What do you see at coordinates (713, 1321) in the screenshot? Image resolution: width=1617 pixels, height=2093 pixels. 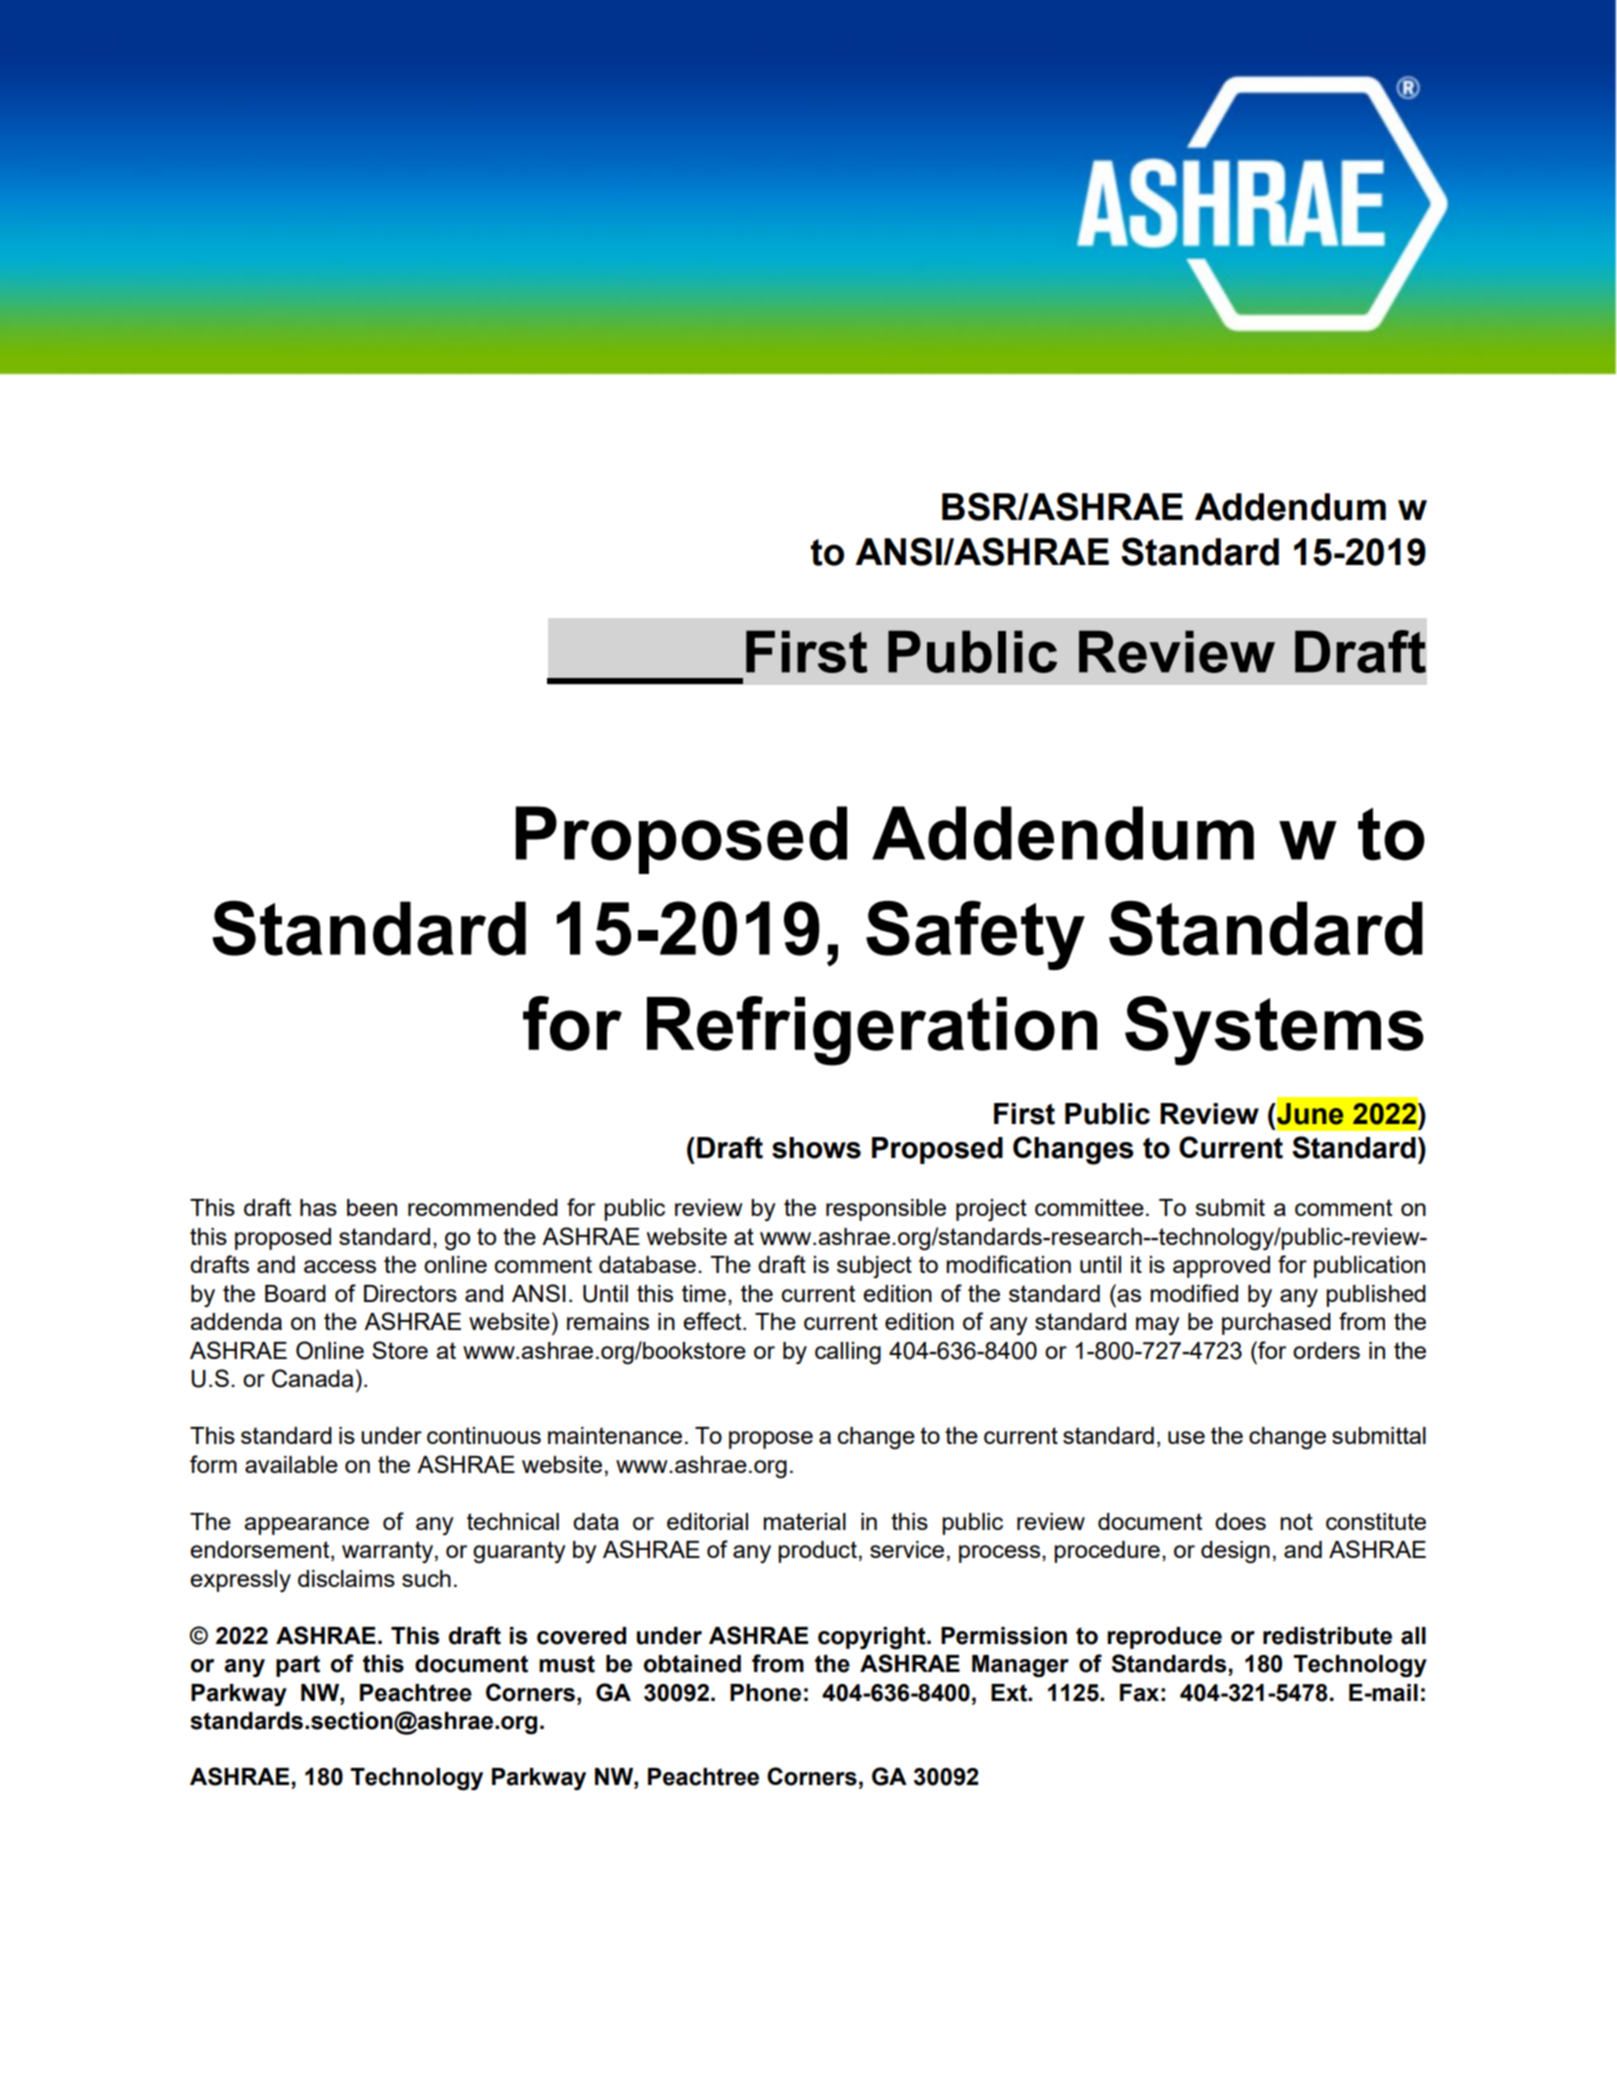 I see `effect` at bounding box center [713, 1321].
